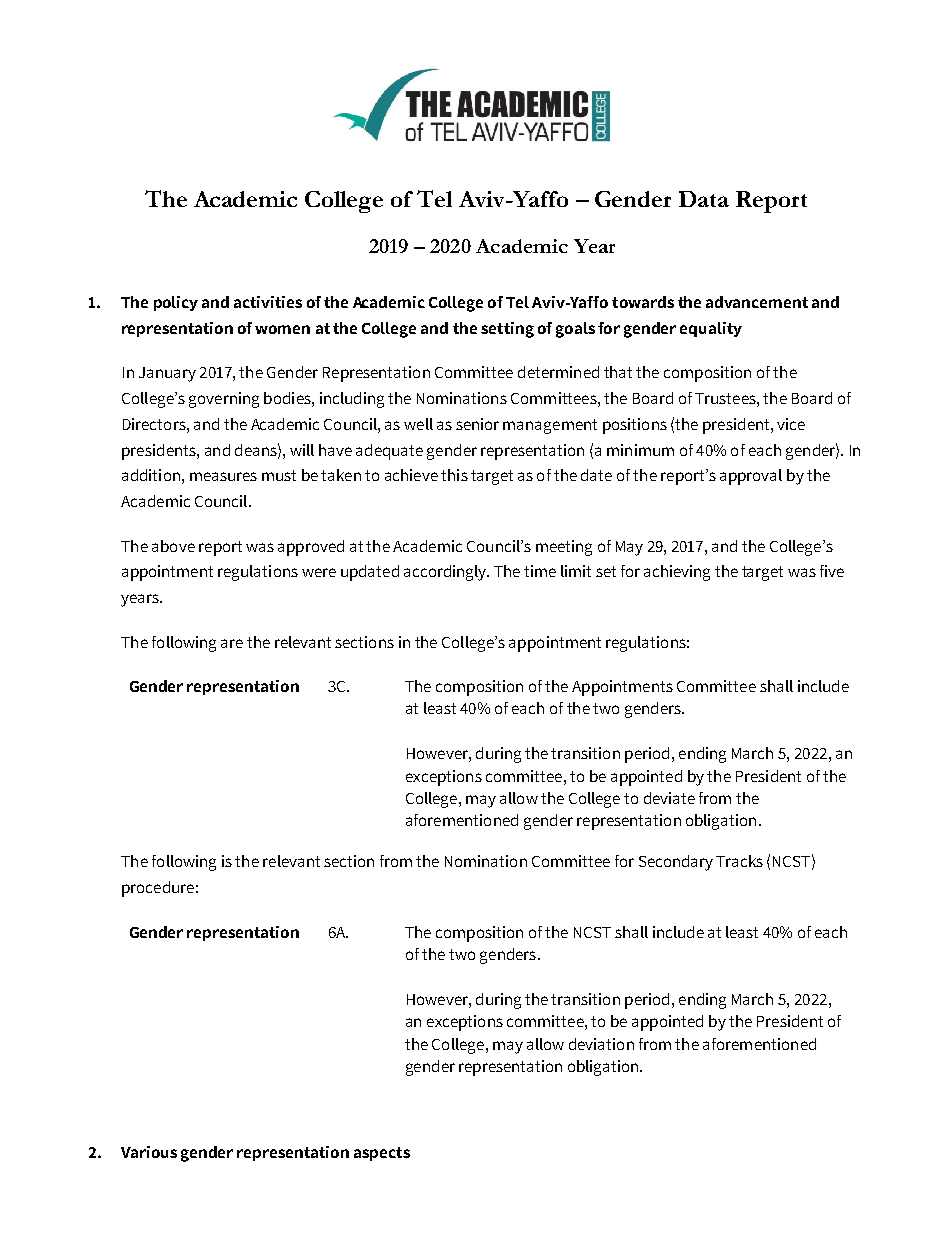 This page has height=1233, width=952. Describe the element at coordinates (507, 330) in the page. I see `setting` at that location.
